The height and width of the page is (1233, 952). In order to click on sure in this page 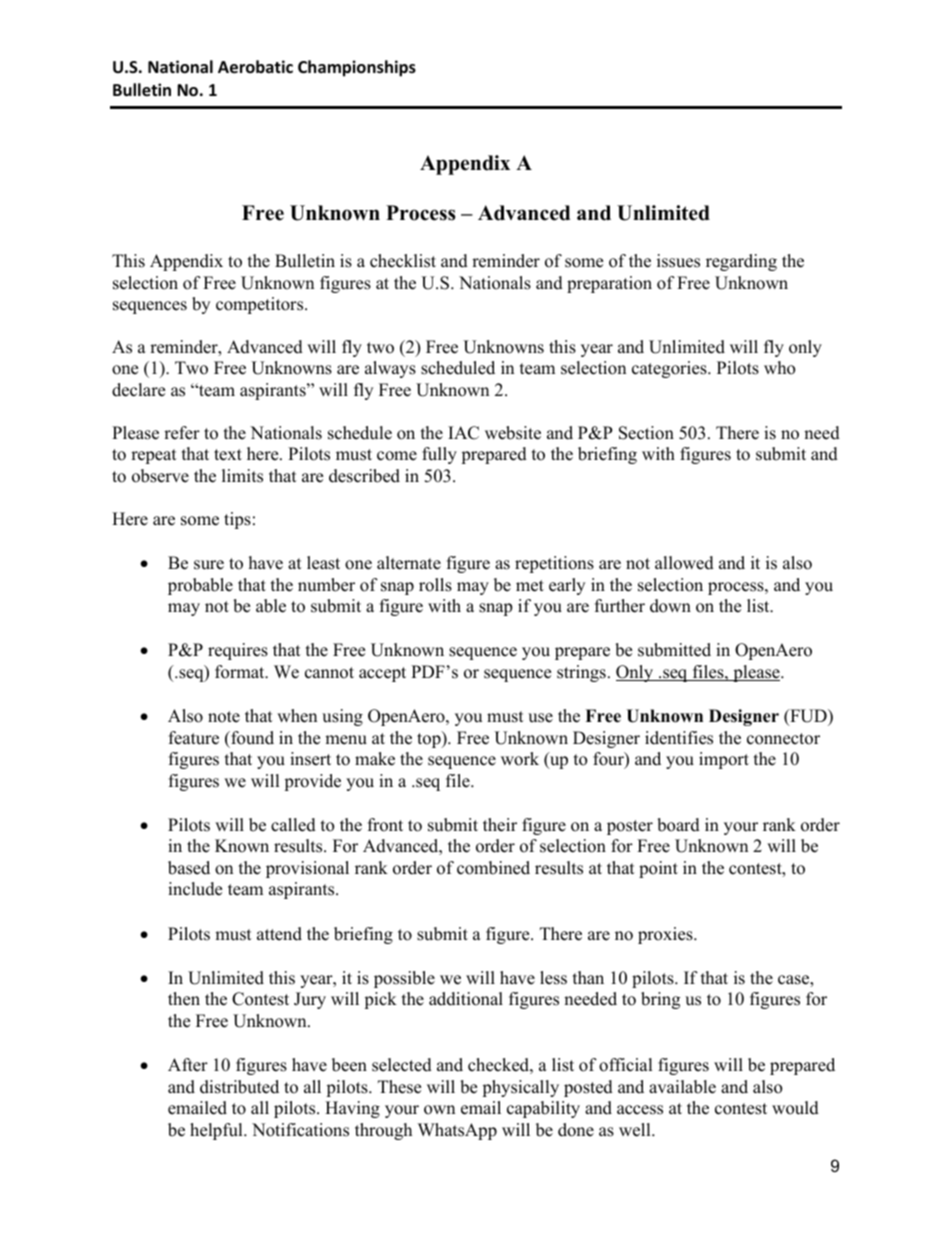, I will do `click(209, 565)`.
